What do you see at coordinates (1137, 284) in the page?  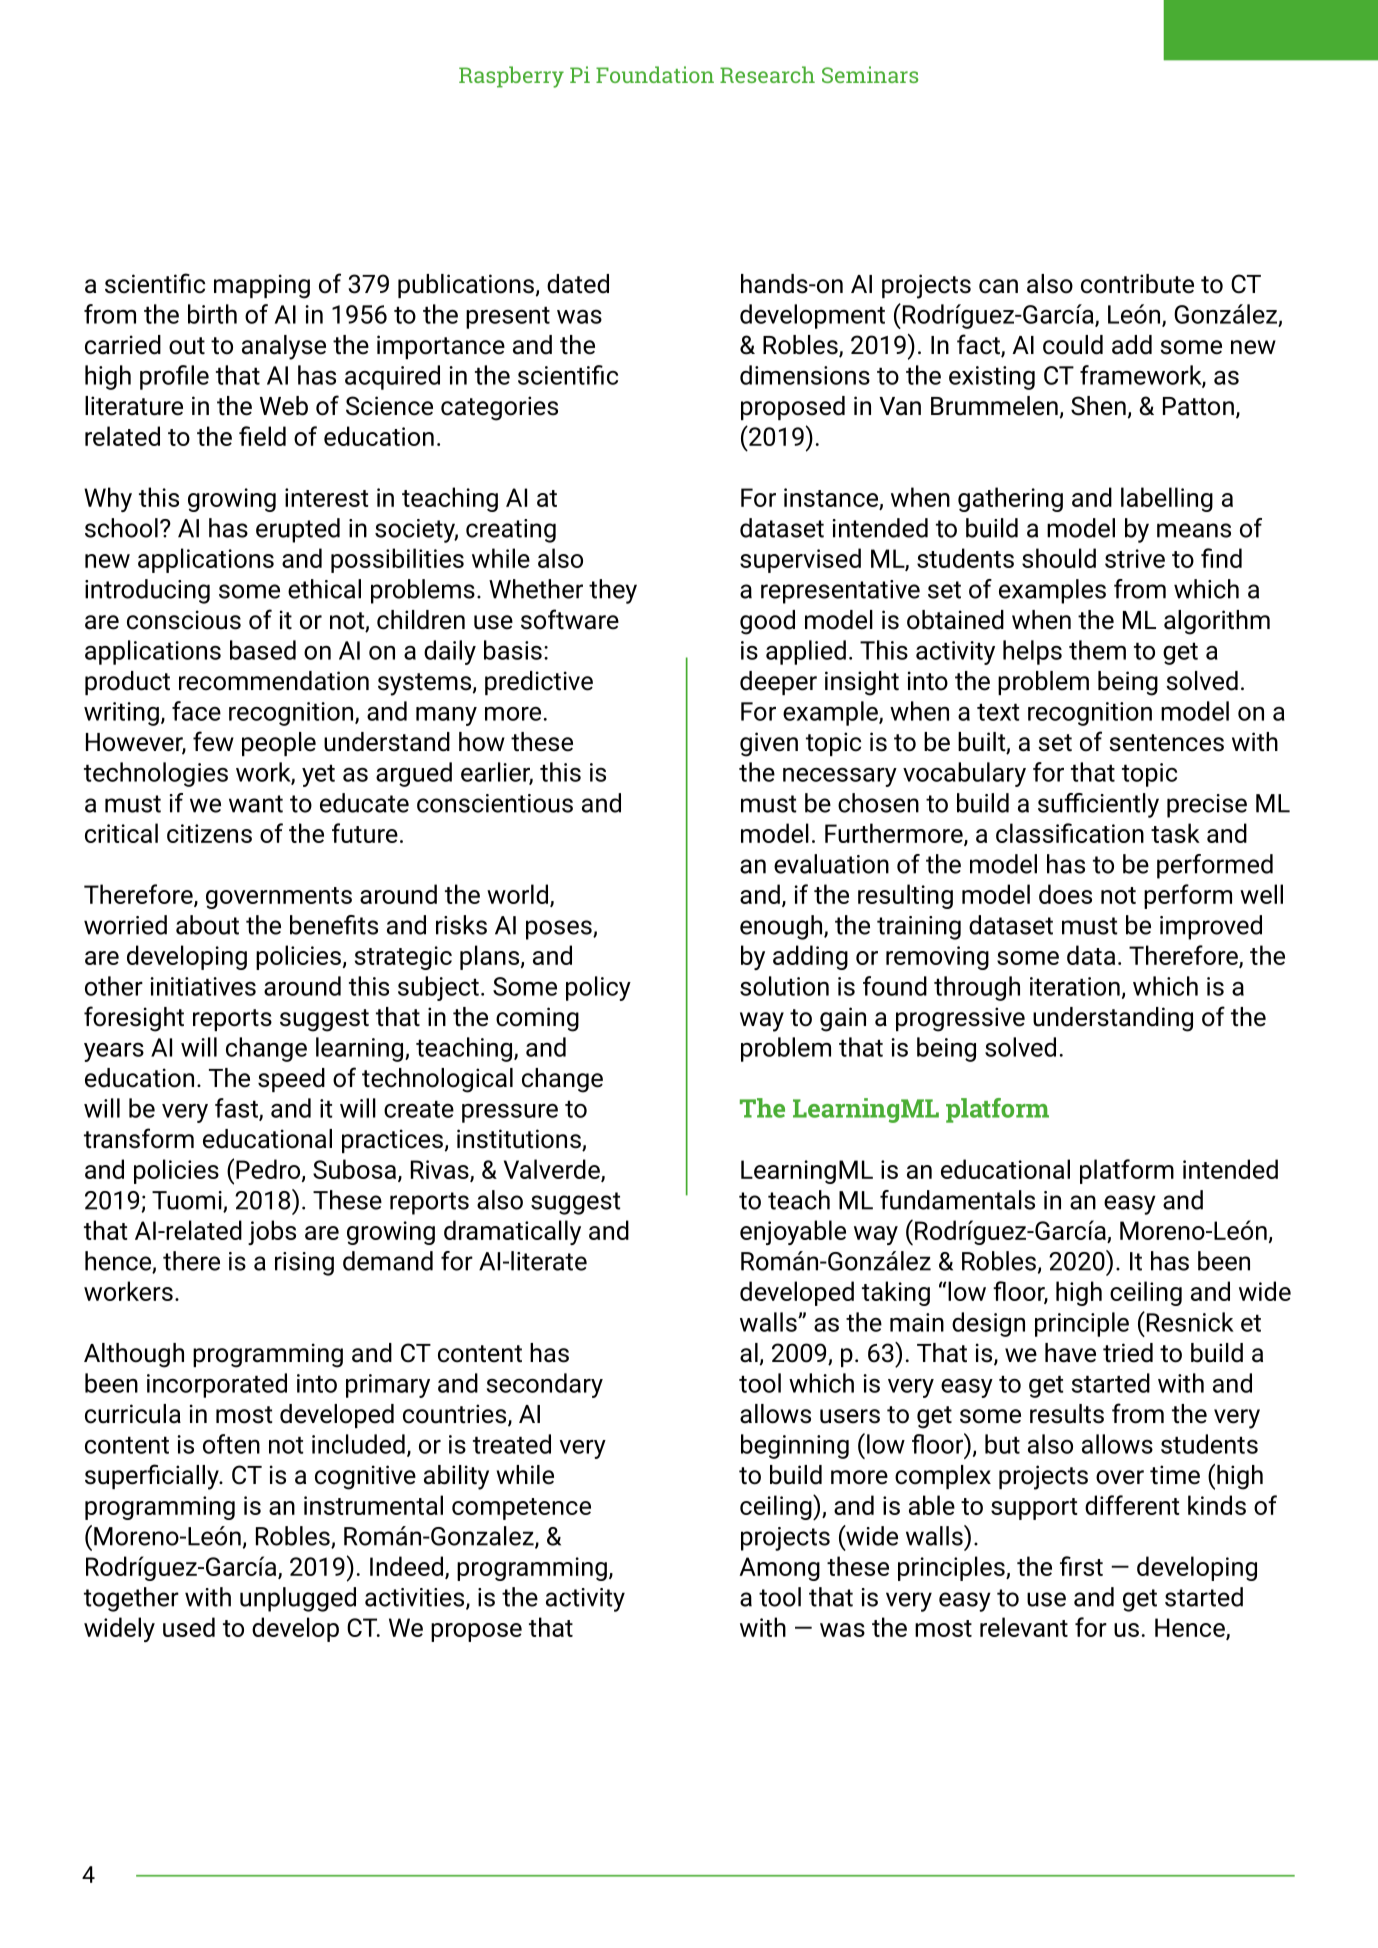 I see `contribute` at bounding box center [1137, 284].
